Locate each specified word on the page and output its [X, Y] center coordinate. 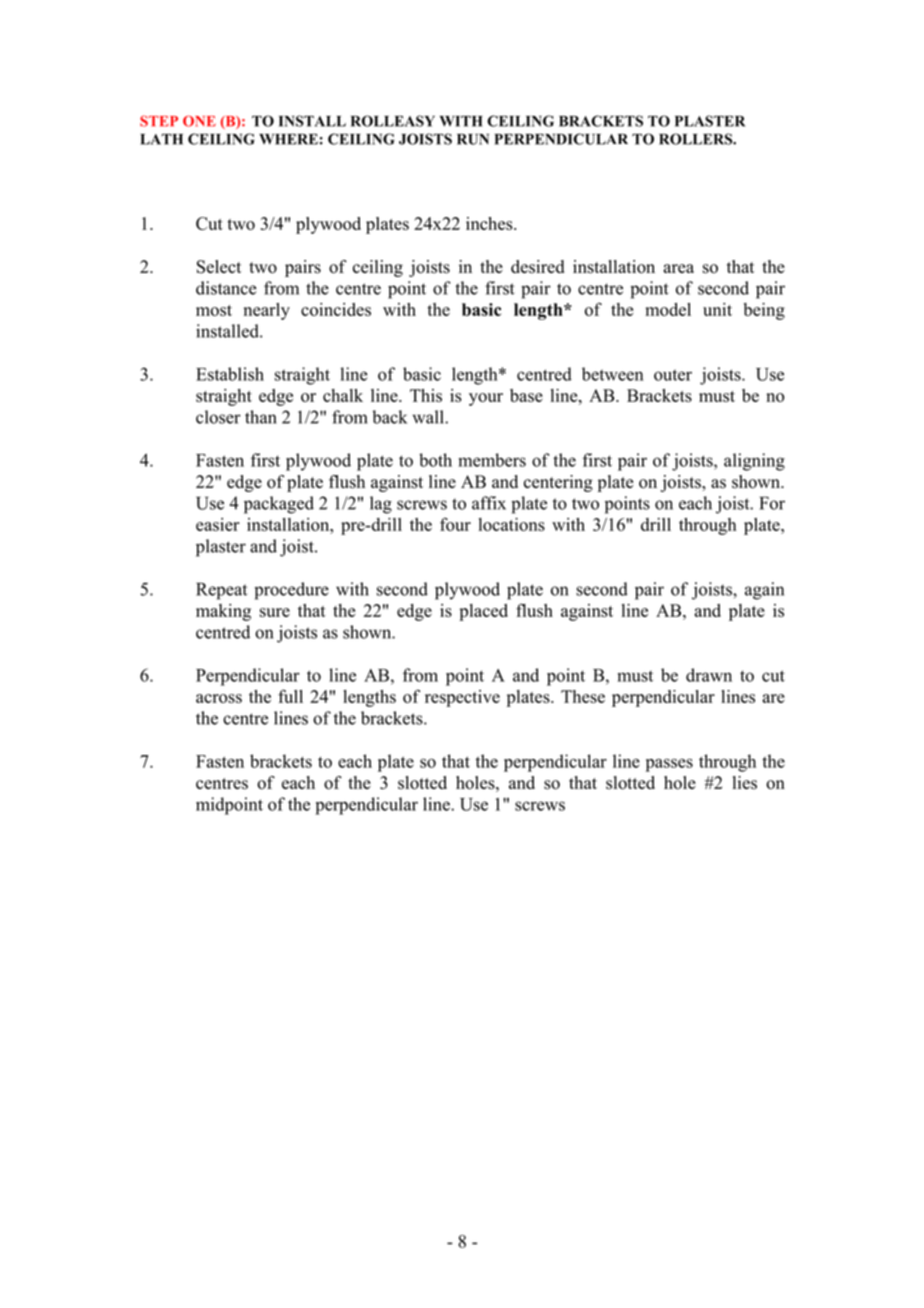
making [223, 612]
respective [462, 698]
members [492, 460]
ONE [199, 121]
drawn [709, 675]
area [679, 268]
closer [218, 417]
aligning [754, 462]
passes [669, 765]
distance [226, 288]
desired [537, 267]
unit [717, 309]
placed [483, 612]
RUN [473, 139]
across [219, 698]
